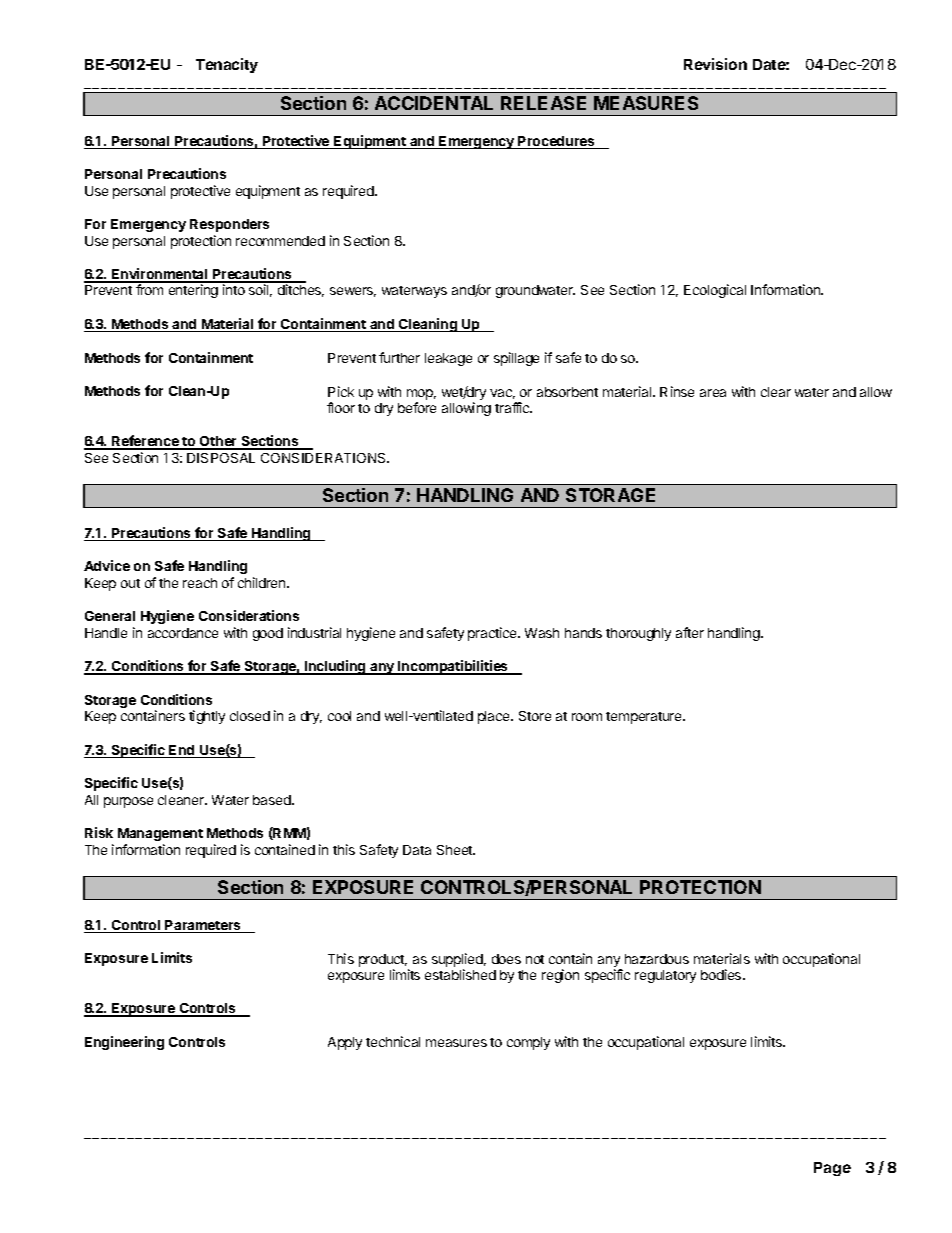 The image size is (952, 1233). Describe the element at coordinates (124, 1043) in the document. I see `Engineering` at that location.
